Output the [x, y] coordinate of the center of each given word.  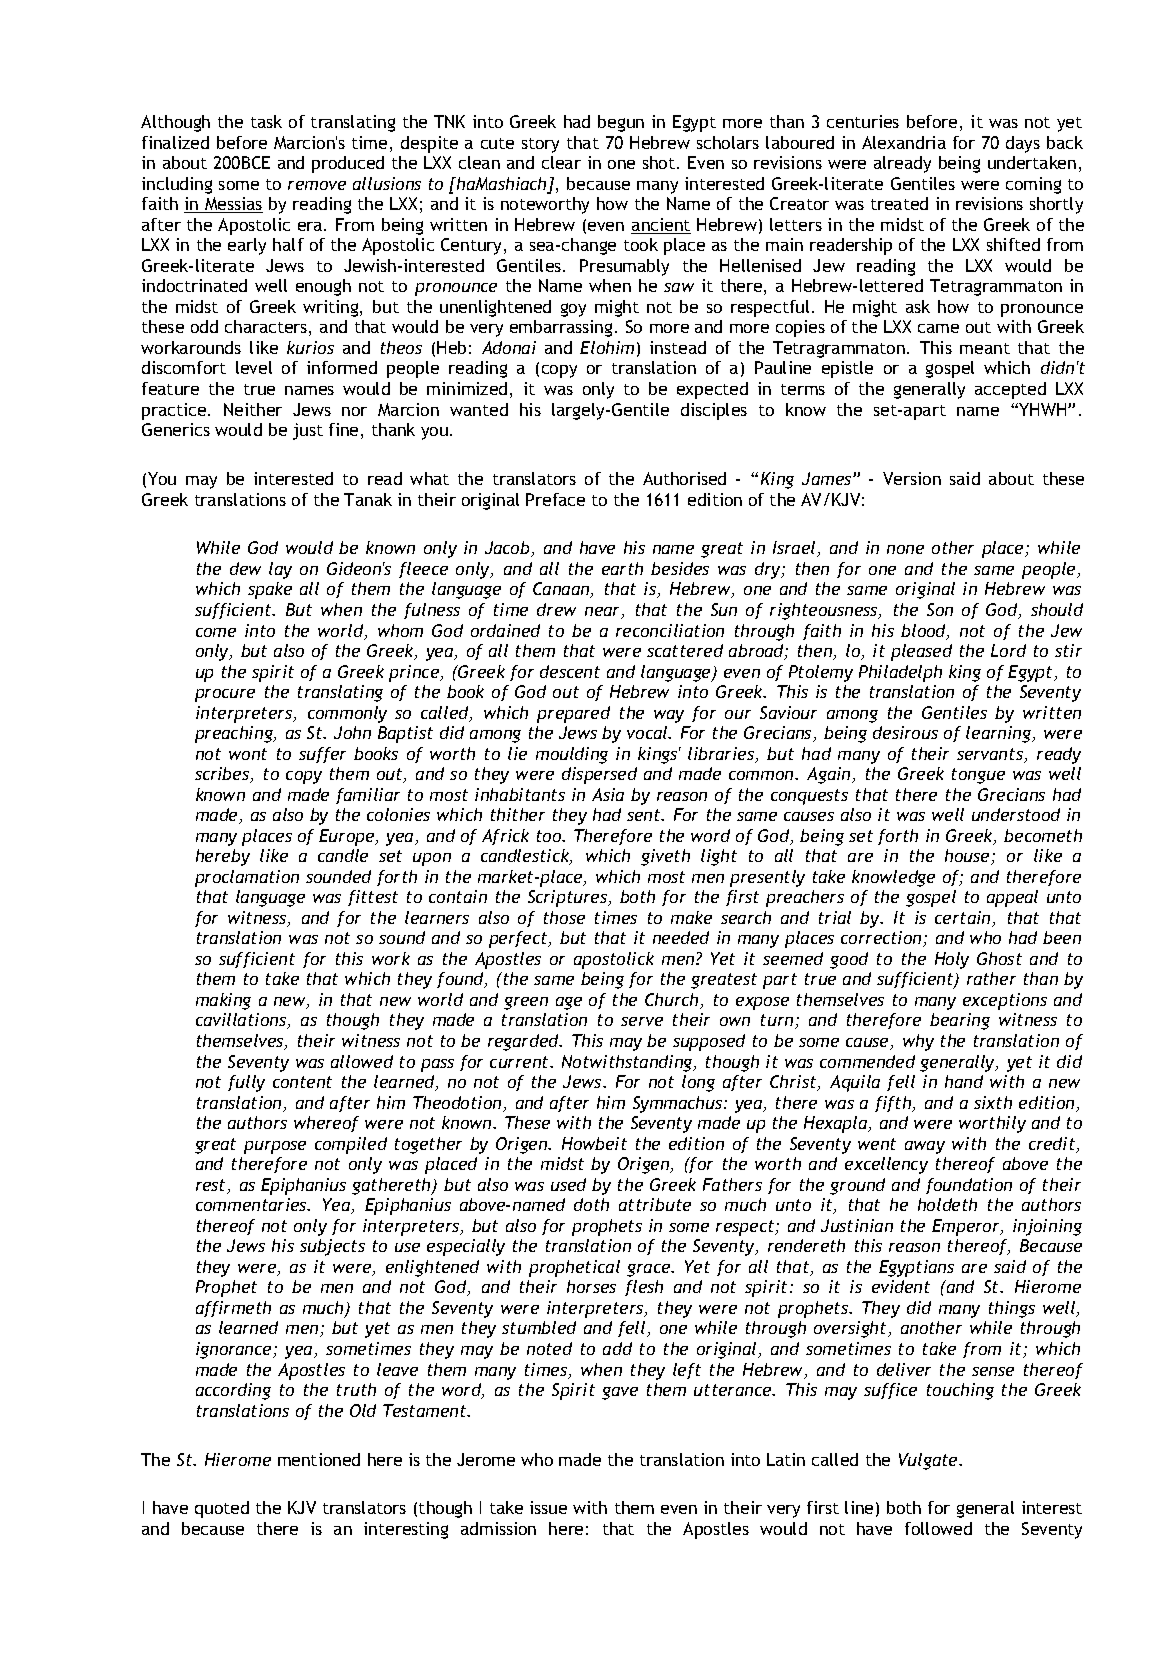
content [302, 1082]
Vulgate [929, 1461]
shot [659, 162]
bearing [960, 1021]
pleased [921, 652]
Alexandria [904, 142]
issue [548, 1507]
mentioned [319, 1459]
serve [642, 1021]
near [604, 613]
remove [317, 185]
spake [270, 590]
